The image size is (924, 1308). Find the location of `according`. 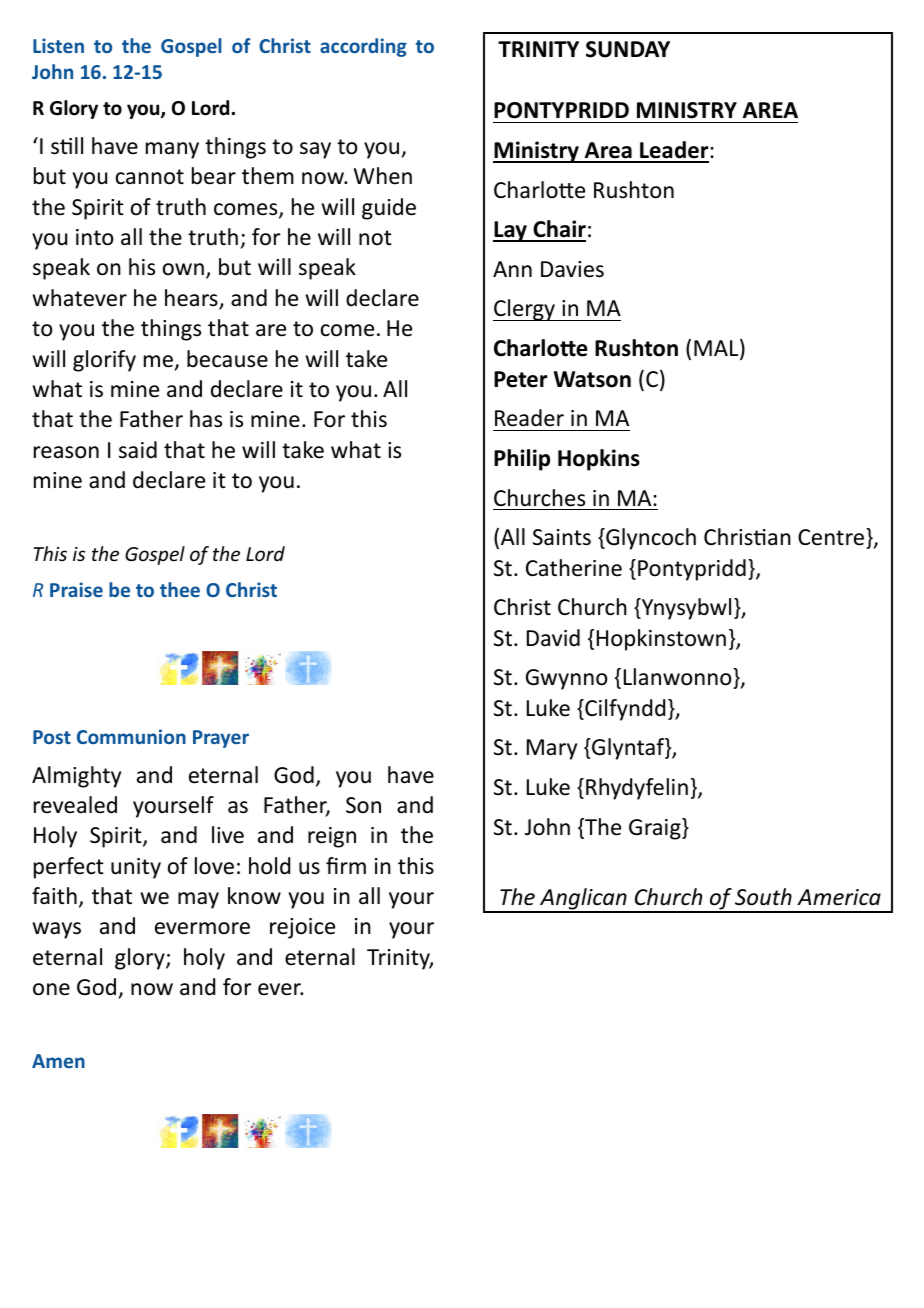

according is located at coordinates (363, 47).
